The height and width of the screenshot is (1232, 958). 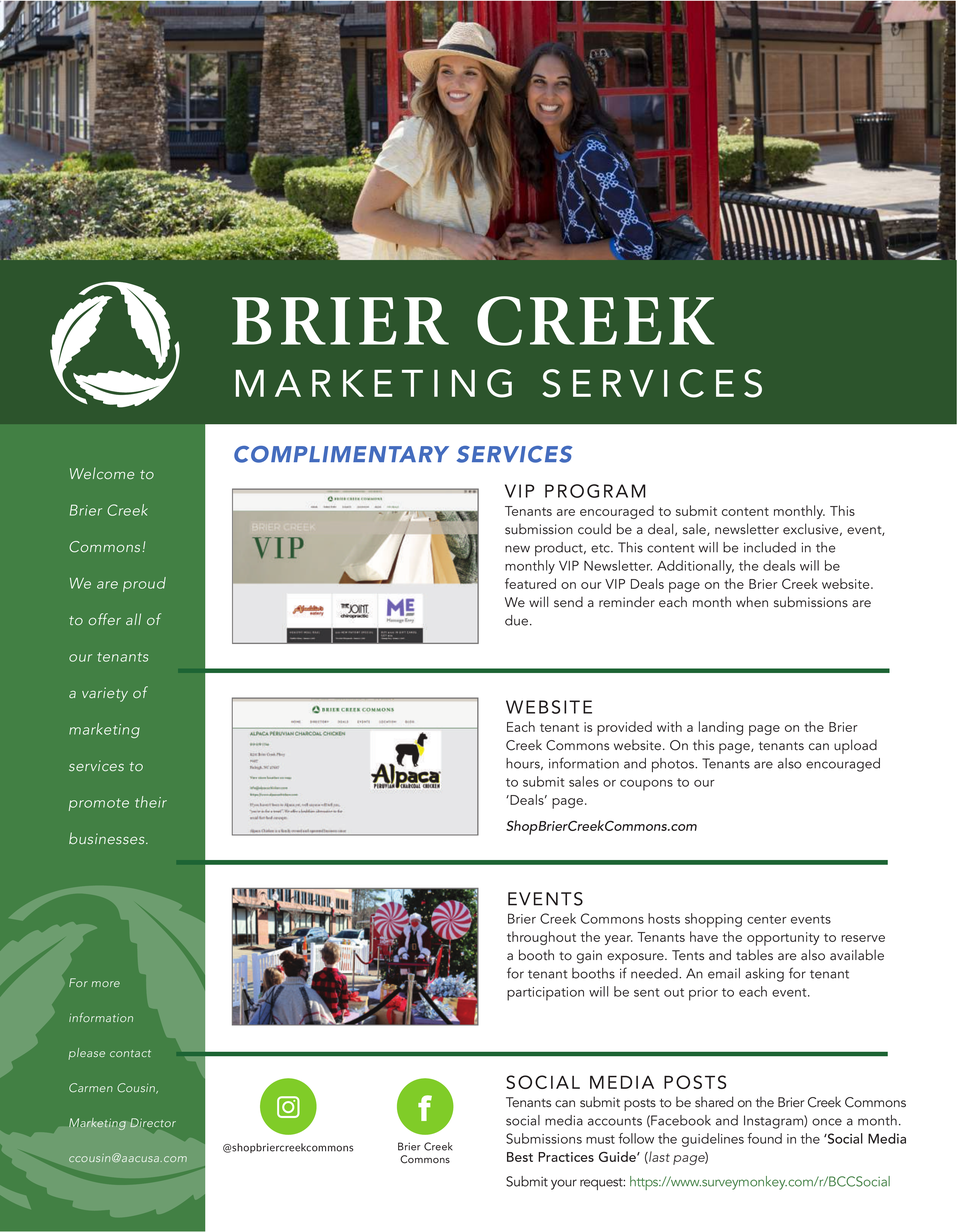 What do you see at coordinates (770, 547) in the screenshot?
I see `included` at bounding box center [770, 547].
